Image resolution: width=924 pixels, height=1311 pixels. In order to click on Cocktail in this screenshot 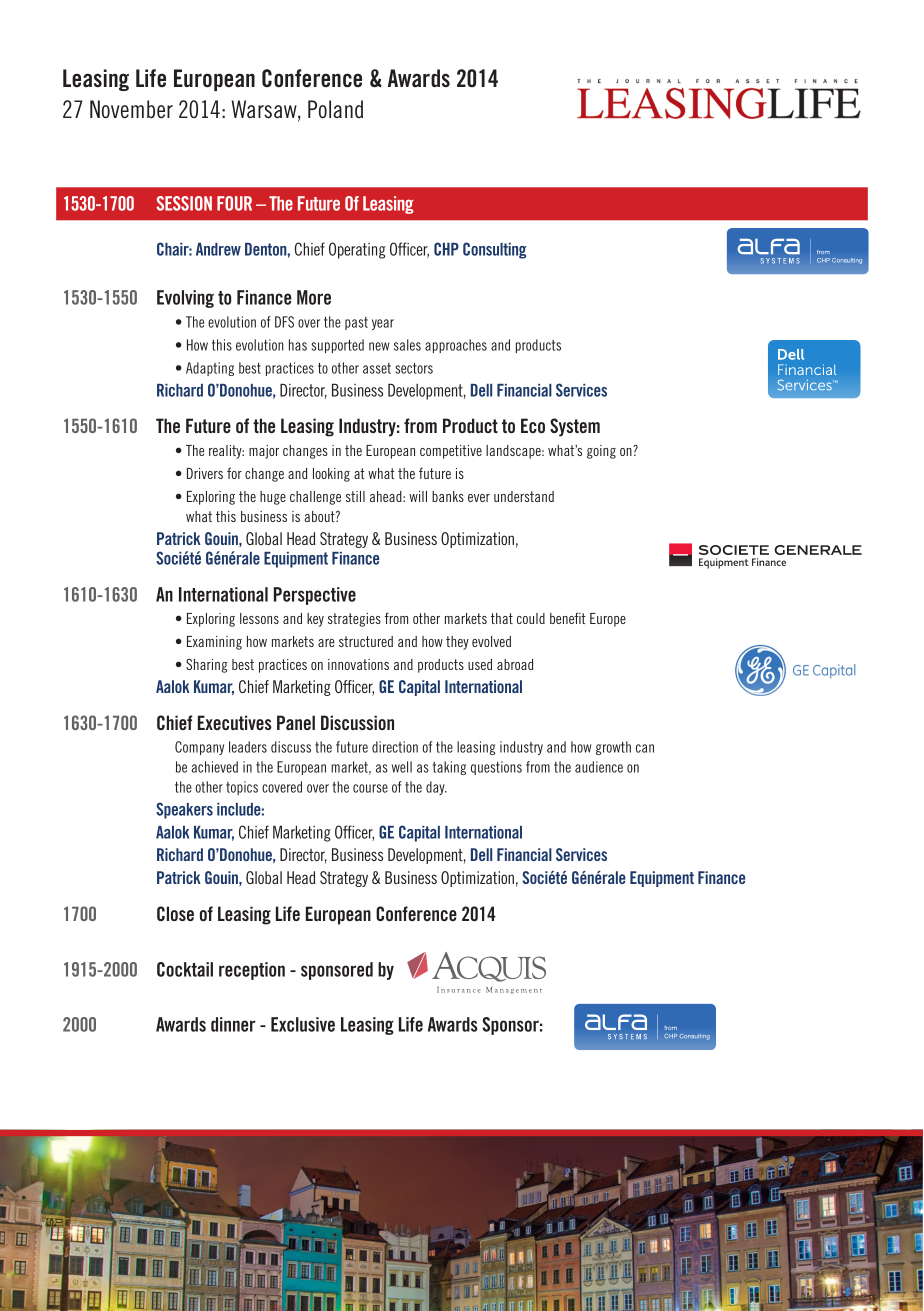, I will do `click(185, 969)`.
